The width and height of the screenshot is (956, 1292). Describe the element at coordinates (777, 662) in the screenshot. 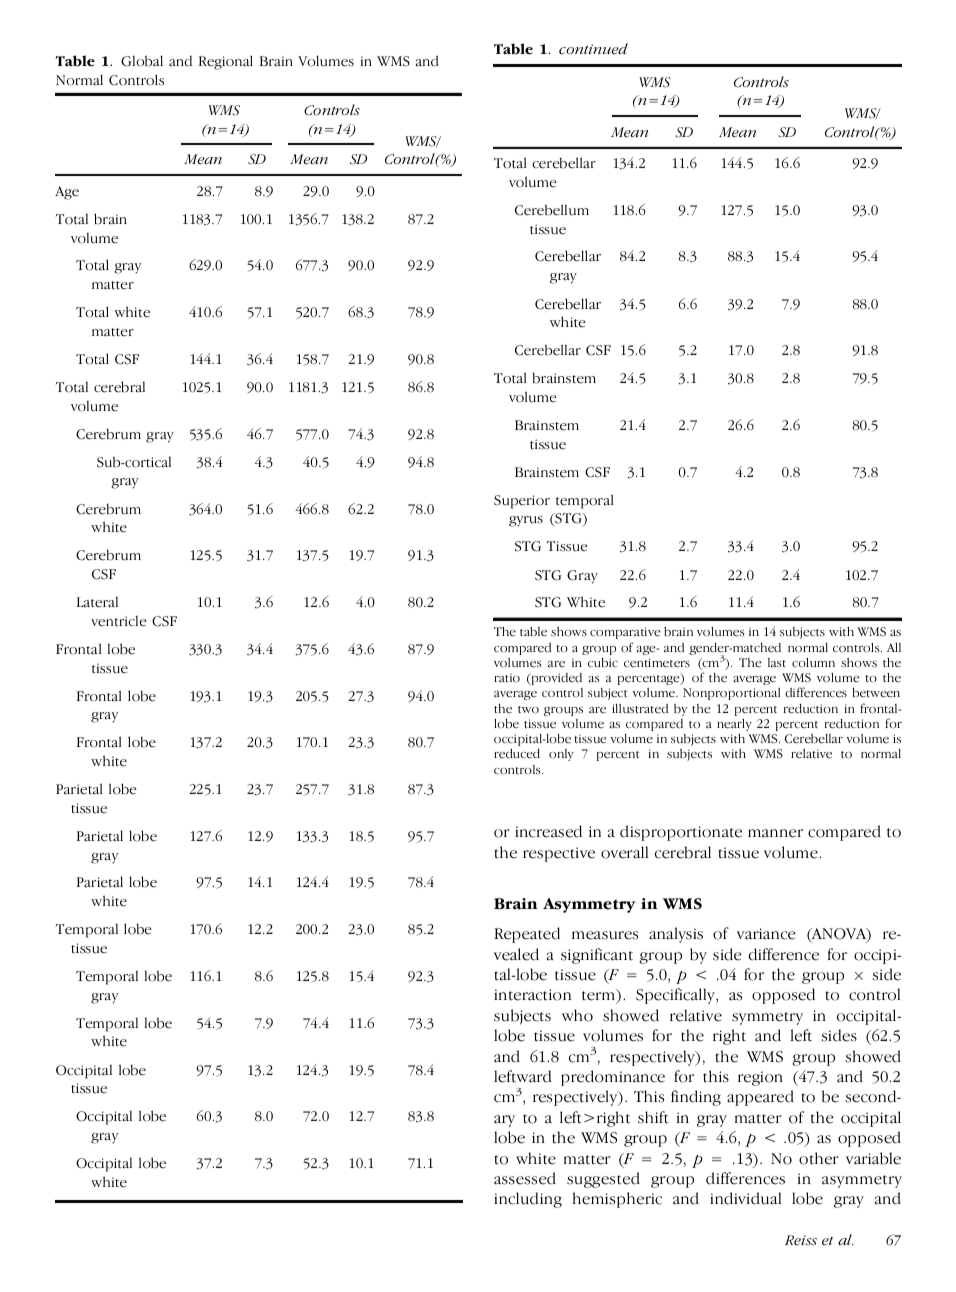

I see `last` at that location.
